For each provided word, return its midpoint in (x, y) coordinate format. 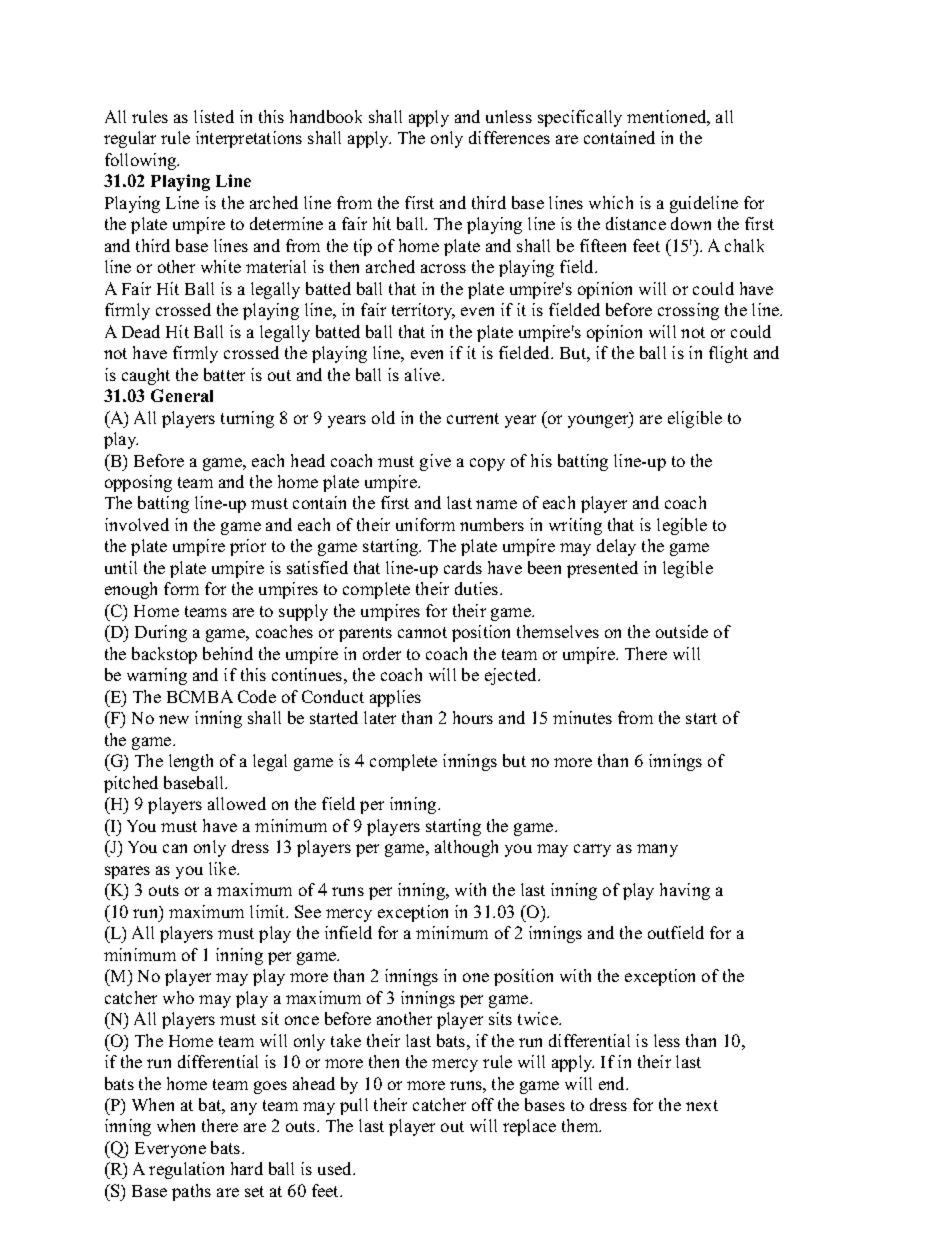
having (685, 891)
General (182, 395)
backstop (164, 655)
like (223, 868)
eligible (695, 419)
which (611, 202)
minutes (582, 717)
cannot (422, 632)
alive (424, 374)
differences (509, 137)
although (466, 848)
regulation (186, 1170)
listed (214, 116)
